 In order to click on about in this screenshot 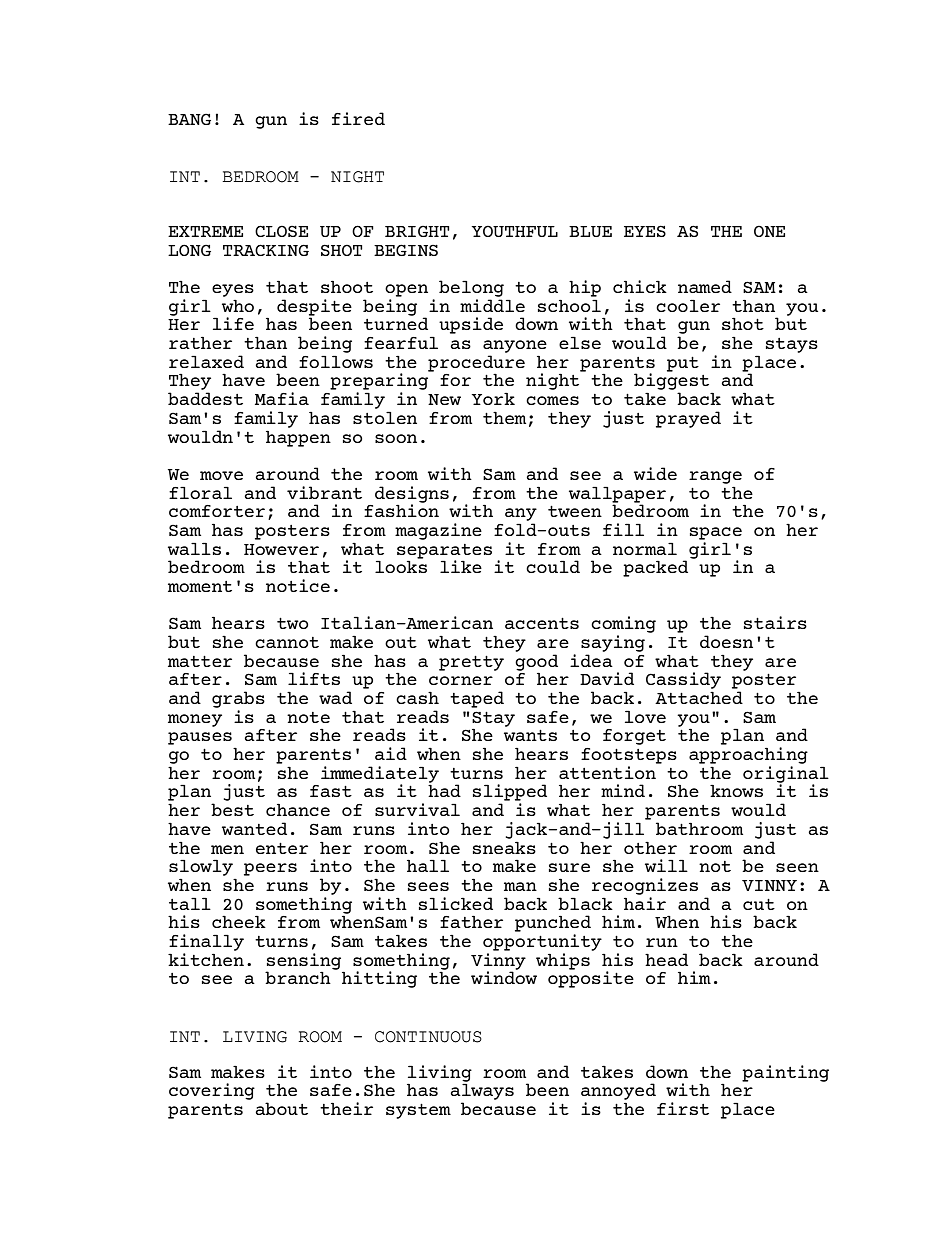, I will do `click(281, 1108)`.
